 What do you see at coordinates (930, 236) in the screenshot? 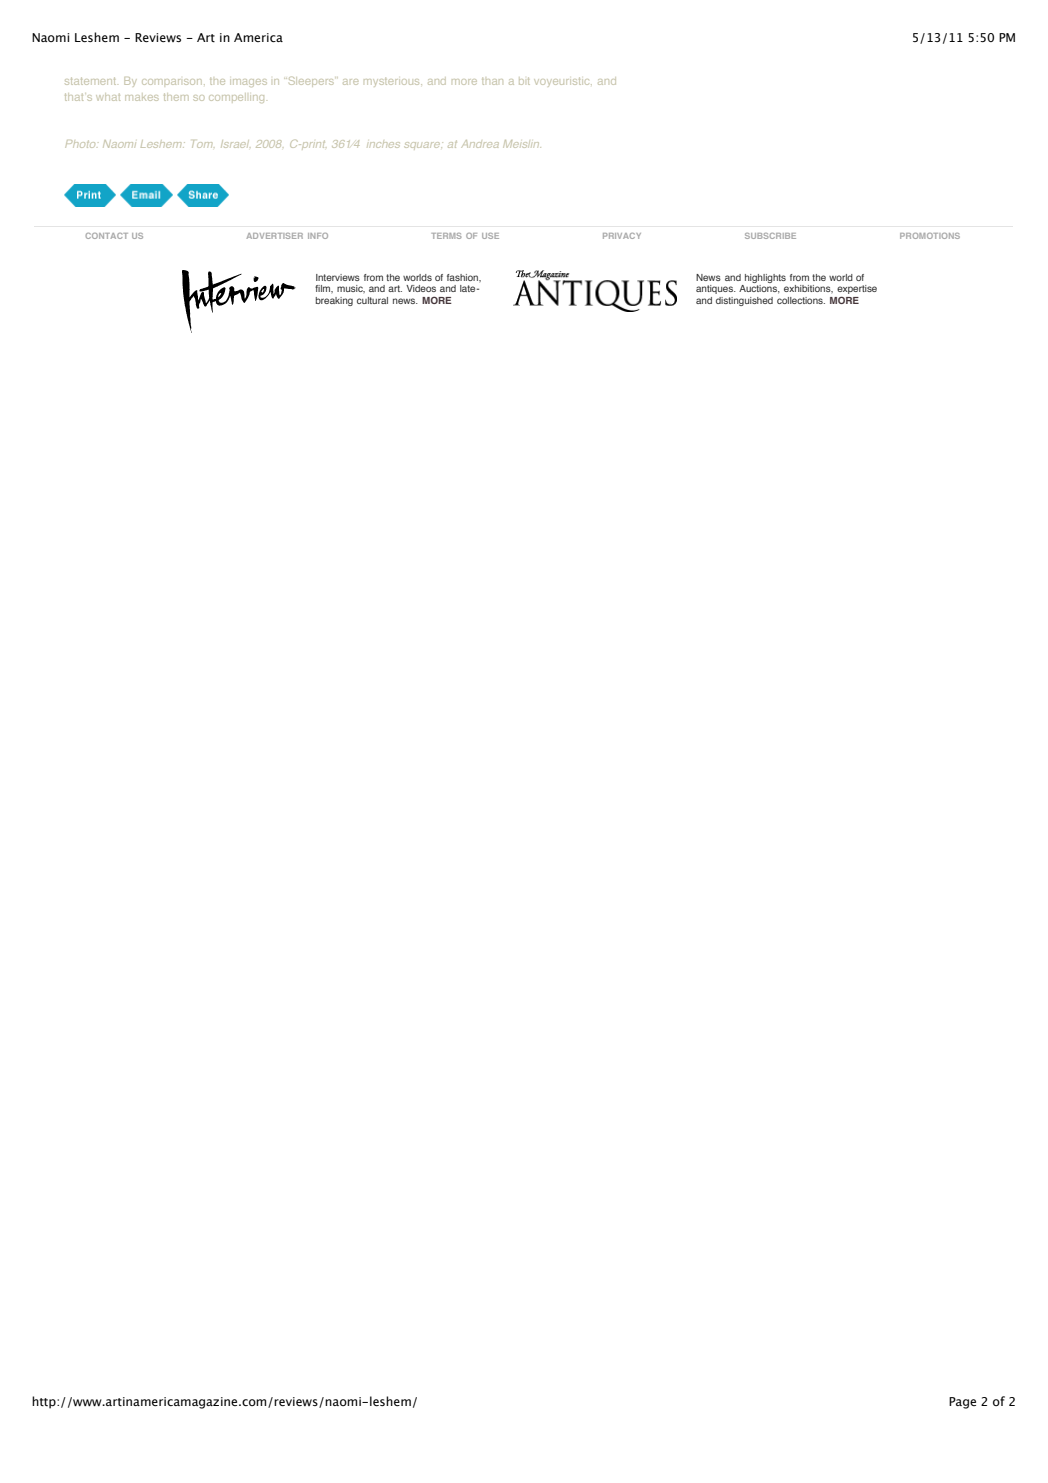
I see `PROMOTIONS` at bounding box center [930, 236].
